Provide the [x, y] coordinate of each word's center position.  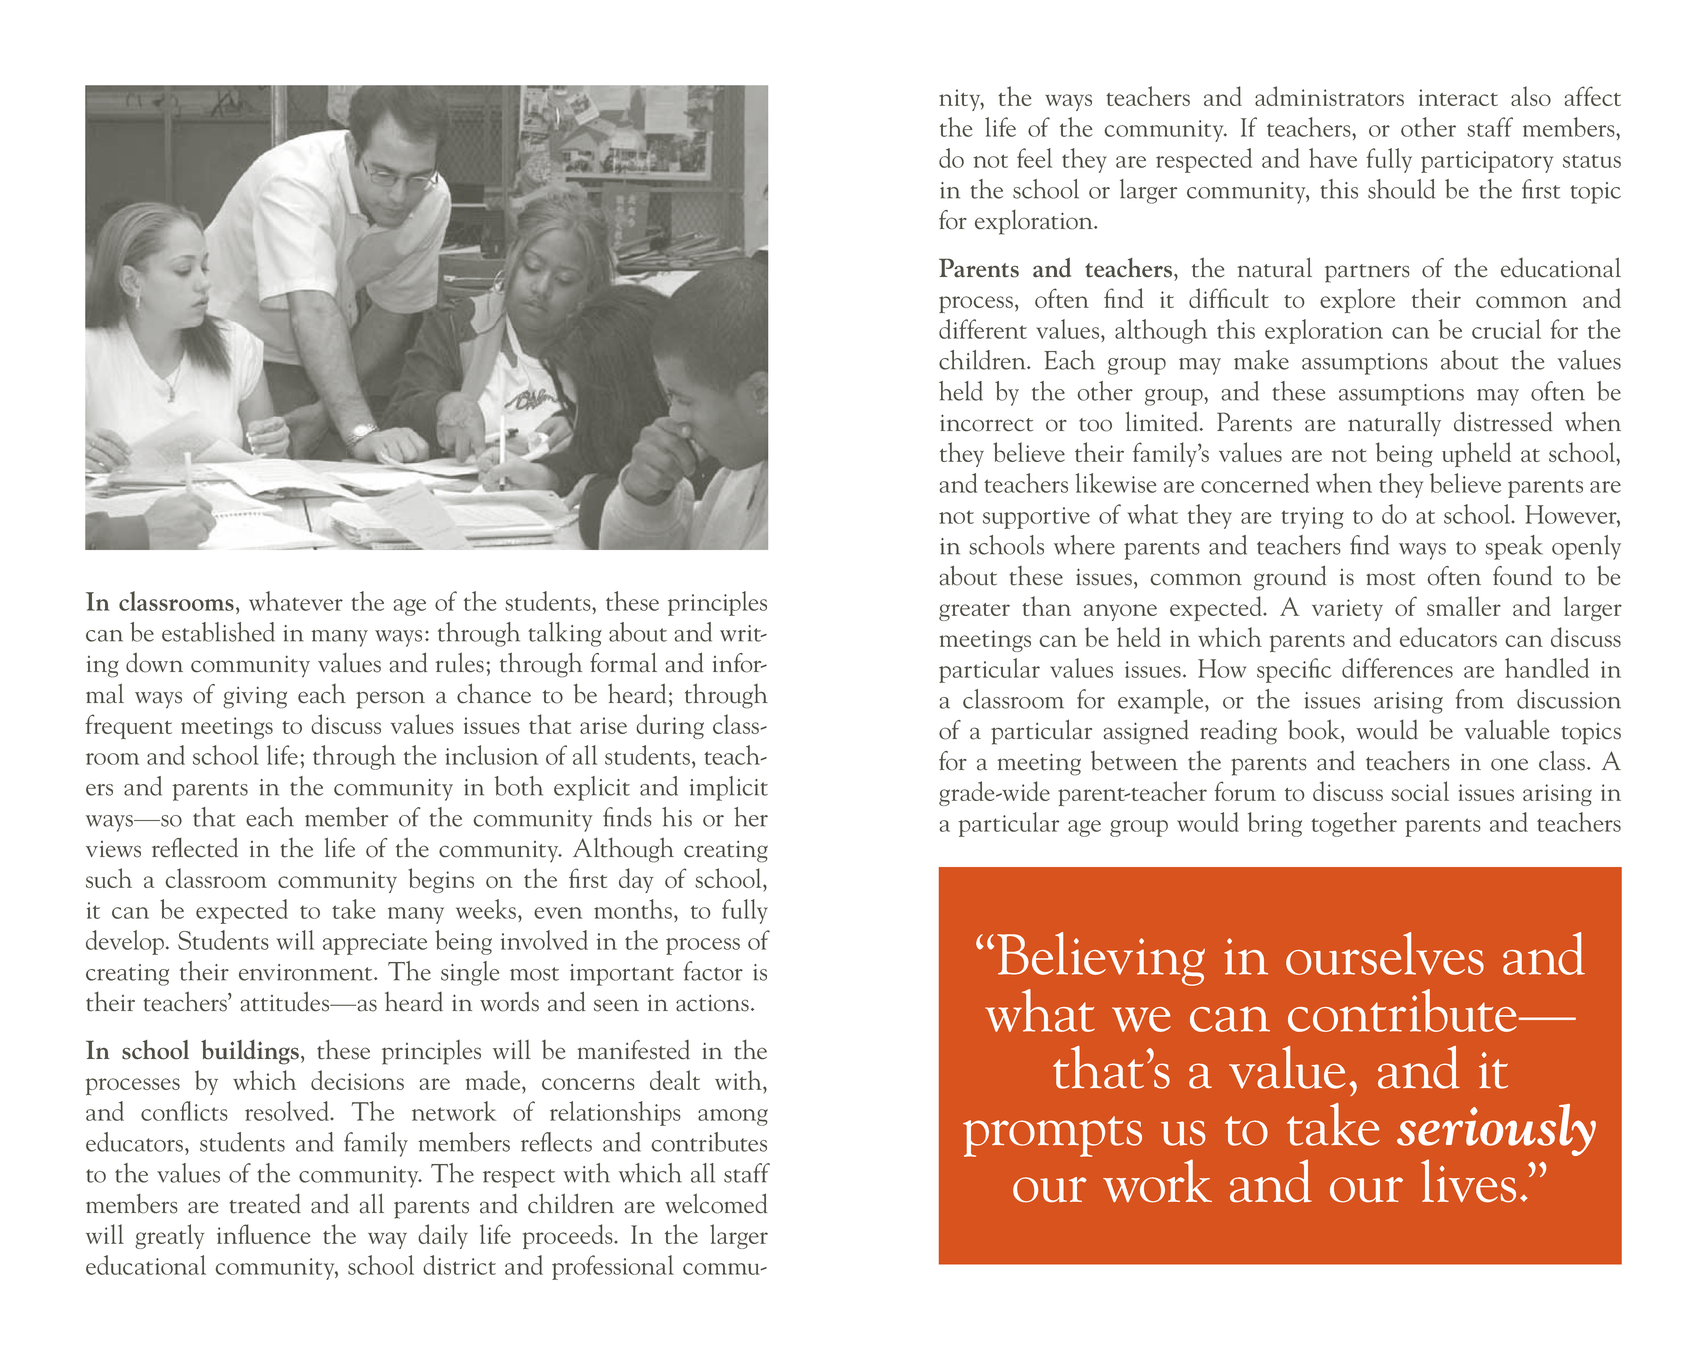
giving [255, 697]
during [670, 726]
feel [1034, 158]
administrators [1329, 96]
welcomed [716, 1203]
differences [1397, 668]
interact [1458, 97]
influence [263, 1234]
